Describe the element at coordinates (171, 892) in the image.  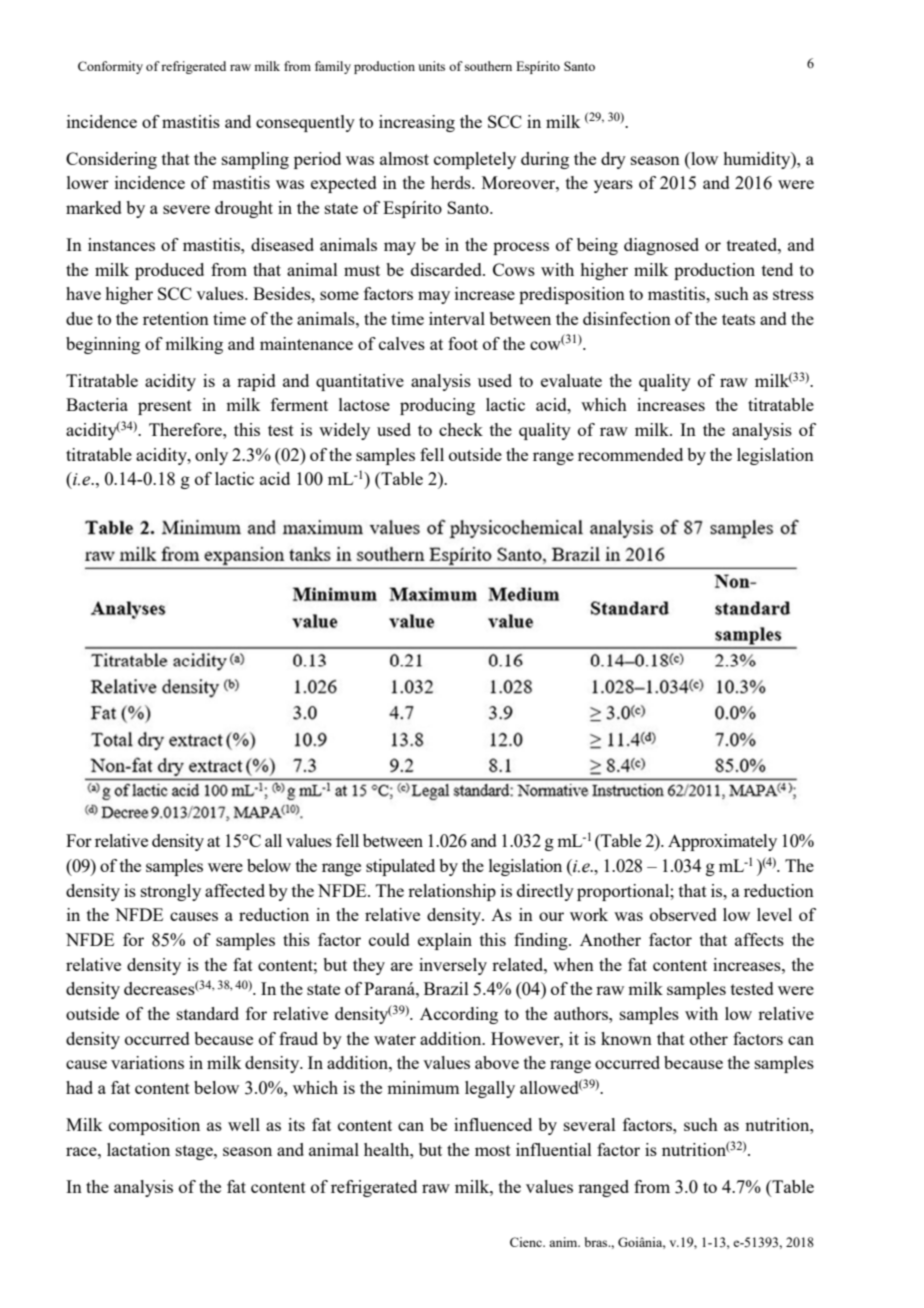
I see `strongly` at that location.
